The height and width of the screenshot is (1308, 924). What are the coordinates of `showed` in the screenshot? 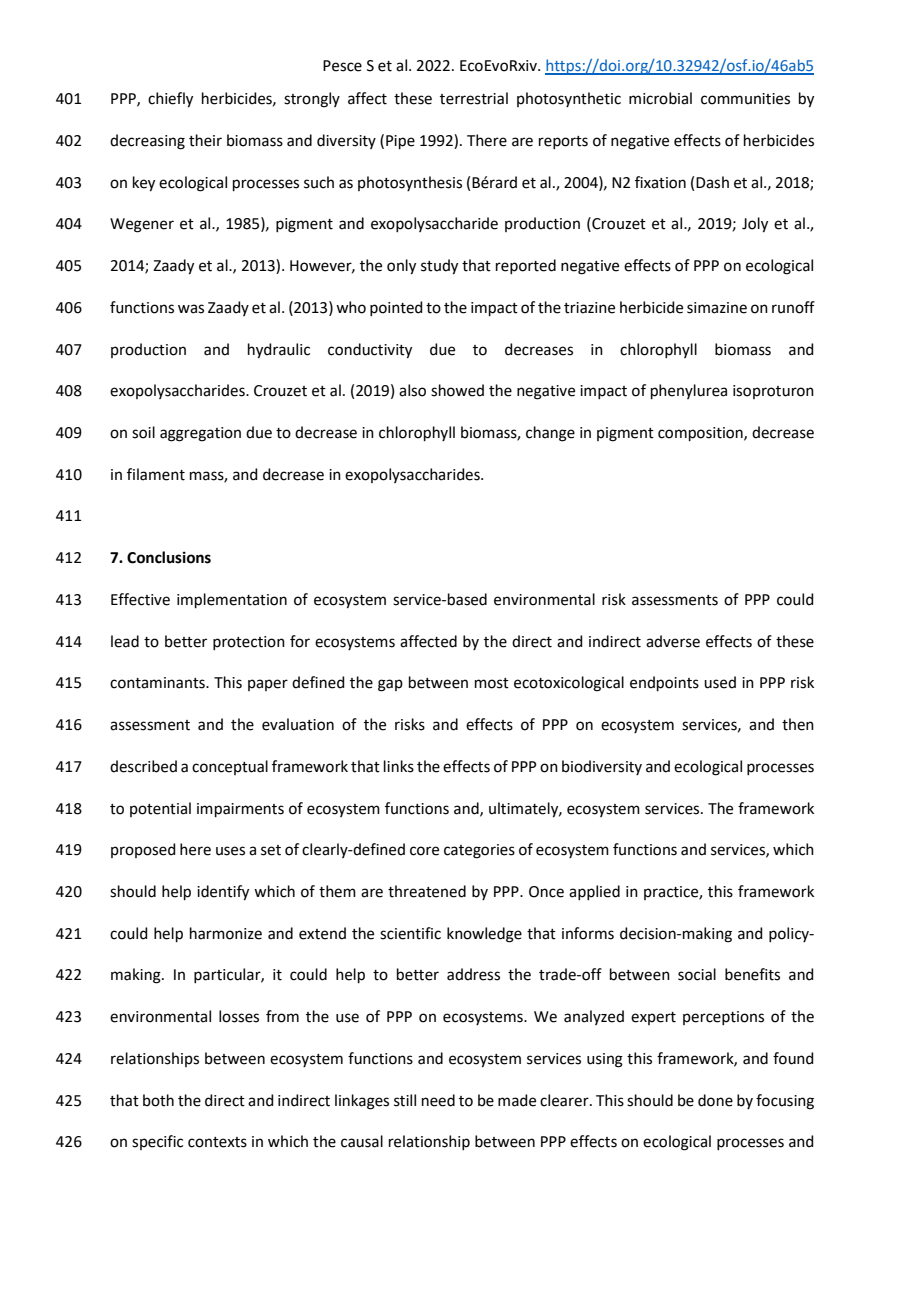 It's located at (457, 390).
